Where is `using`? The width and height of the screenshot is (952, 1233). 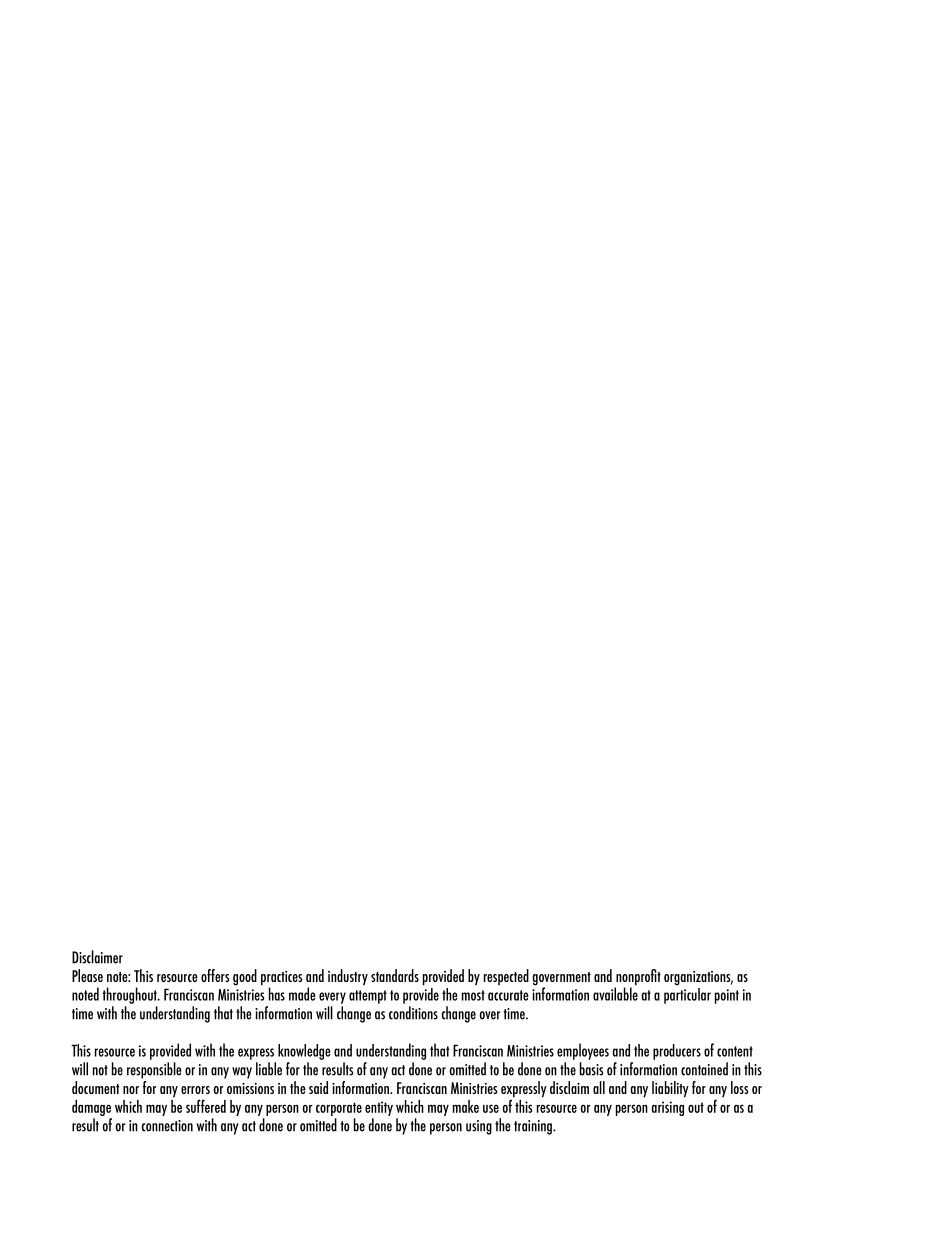
using is located at coordinates (479, 1127).
